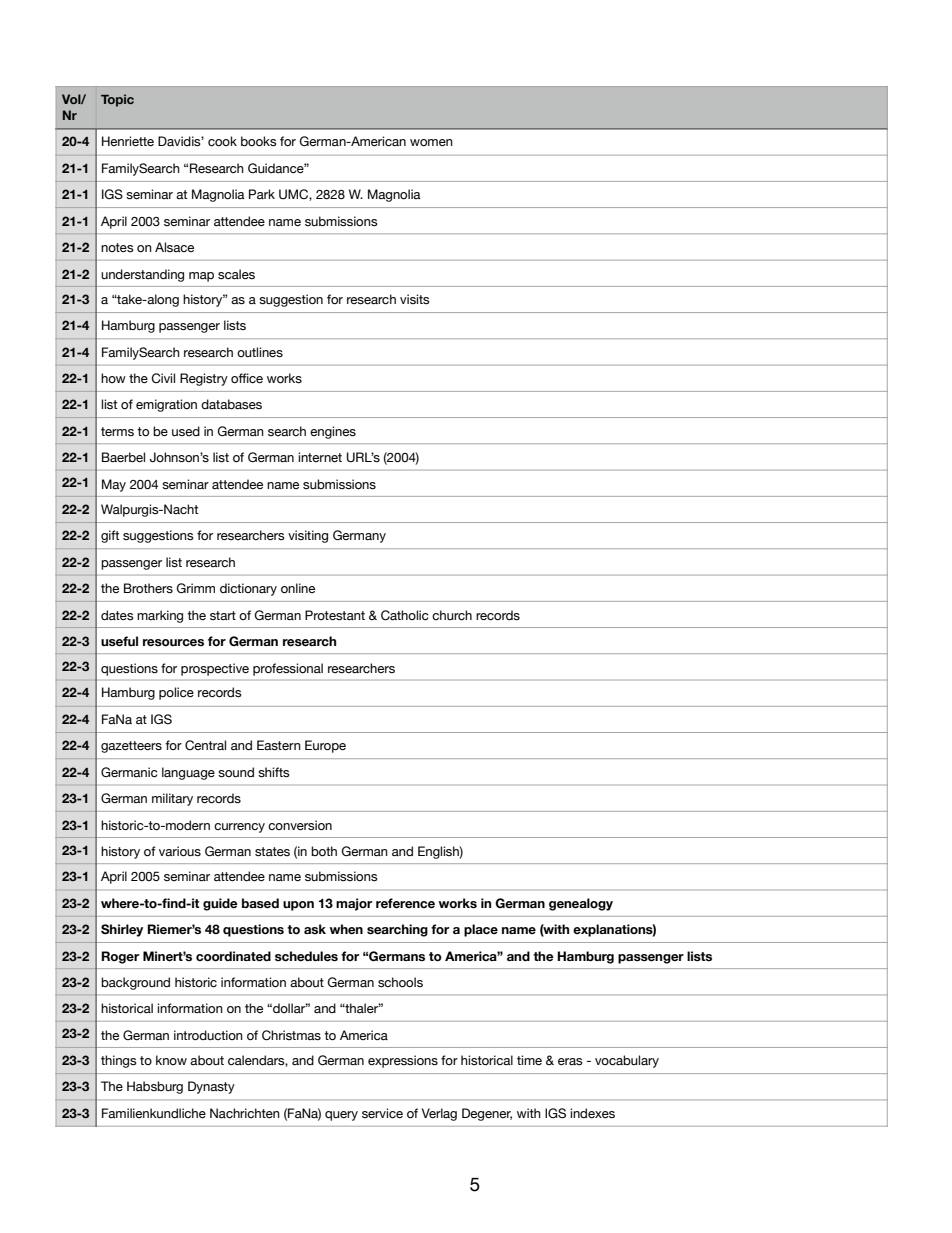 Image resolution: width=952 pixels, height=1233 pixels. What do you see at coordinates (128, 141) in the document?
I see `Henriette` at bounding box center [128, 141].
